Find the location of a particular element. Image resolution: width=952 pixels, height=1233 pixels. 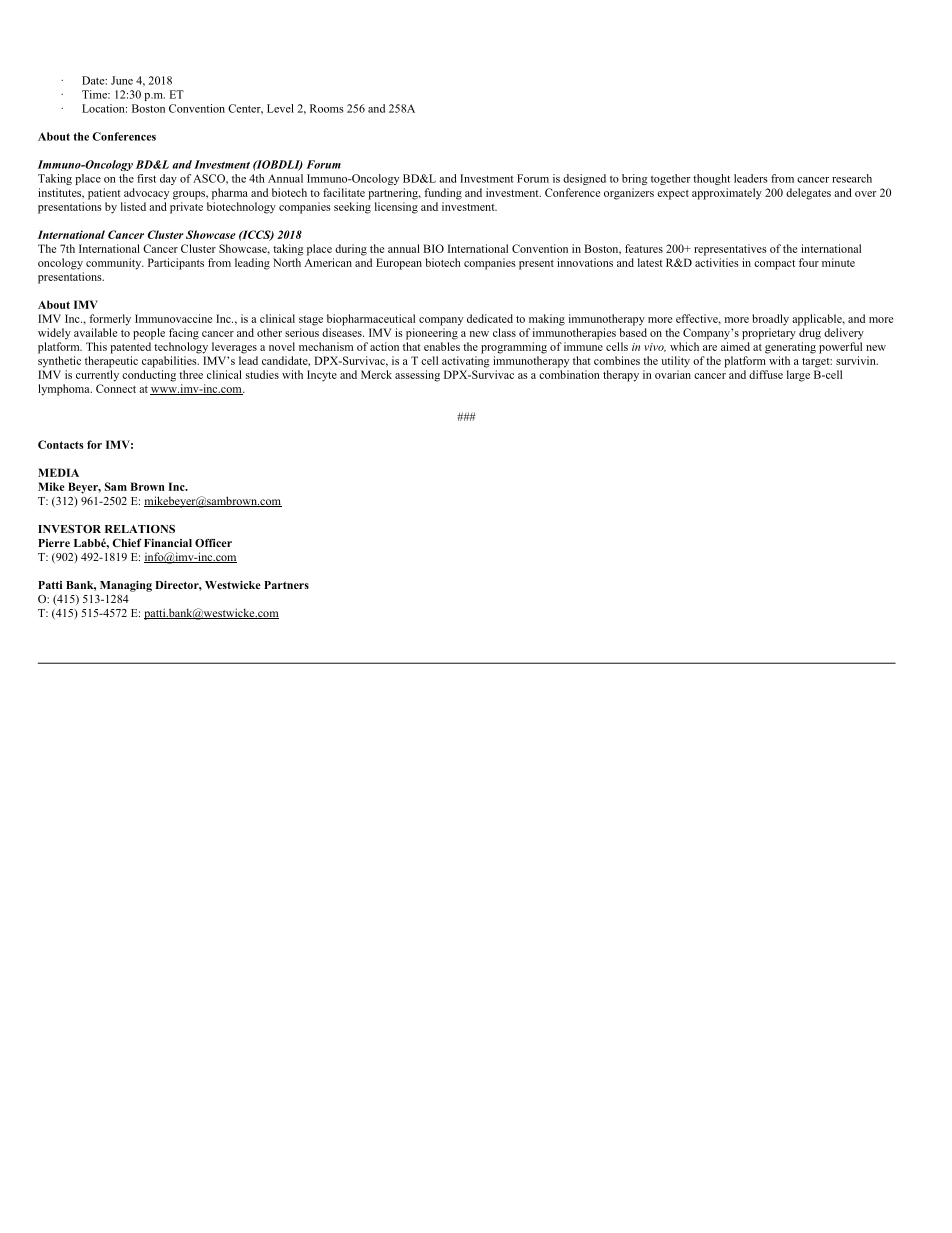

June is located at coordinates (122, 80).
